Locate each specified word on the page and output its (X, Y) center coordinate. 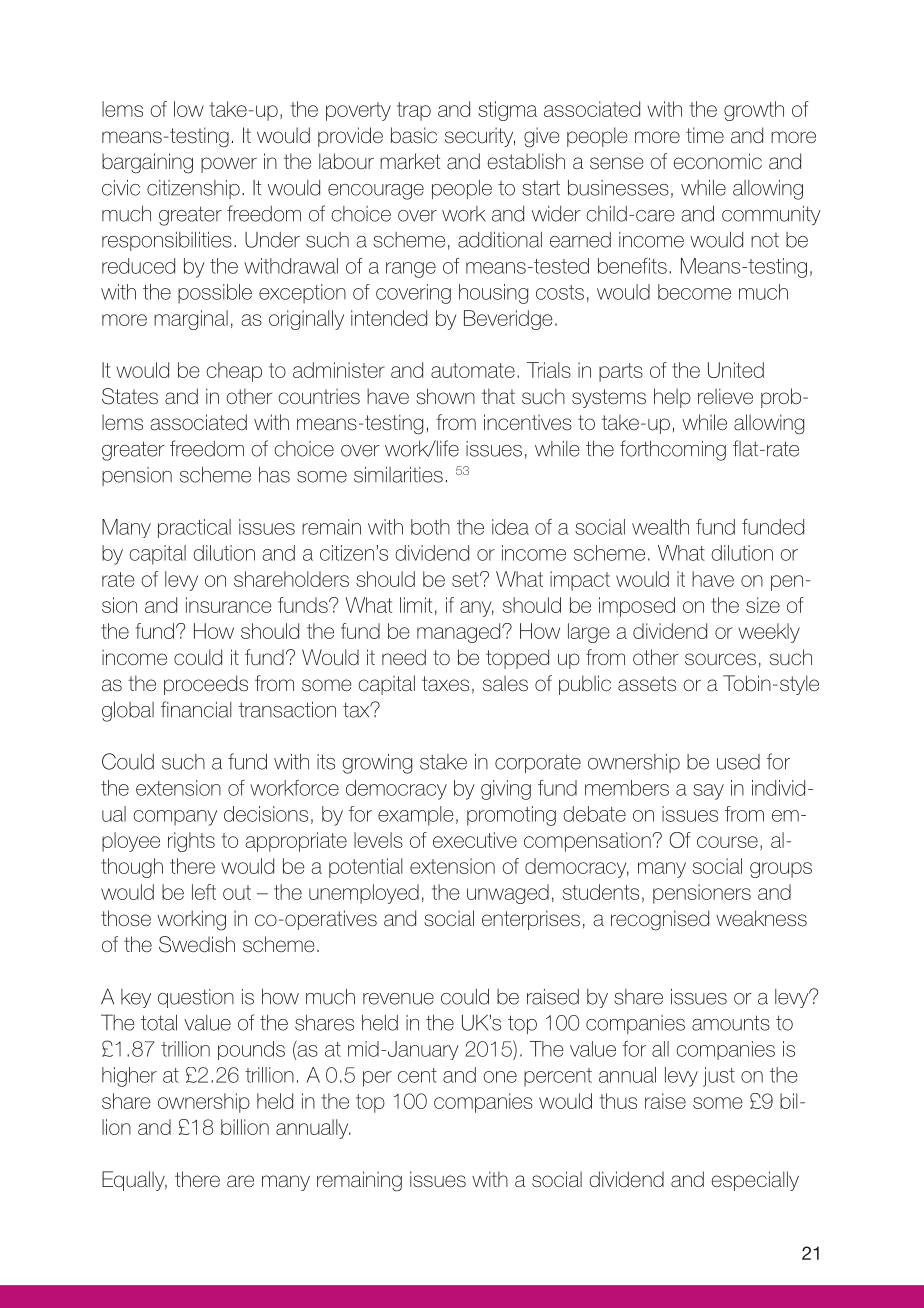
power (229, 165)
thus (618, 1101)
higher (129, 1077)
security (480, 137)
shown (445, 396)
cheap (234, 372)
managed (460, 633)
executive (475, 840)
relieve (725, 396)
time (705, 135)
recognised (660, 920)
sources (720, 659)
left (204, 892)
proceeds (206, 685)
